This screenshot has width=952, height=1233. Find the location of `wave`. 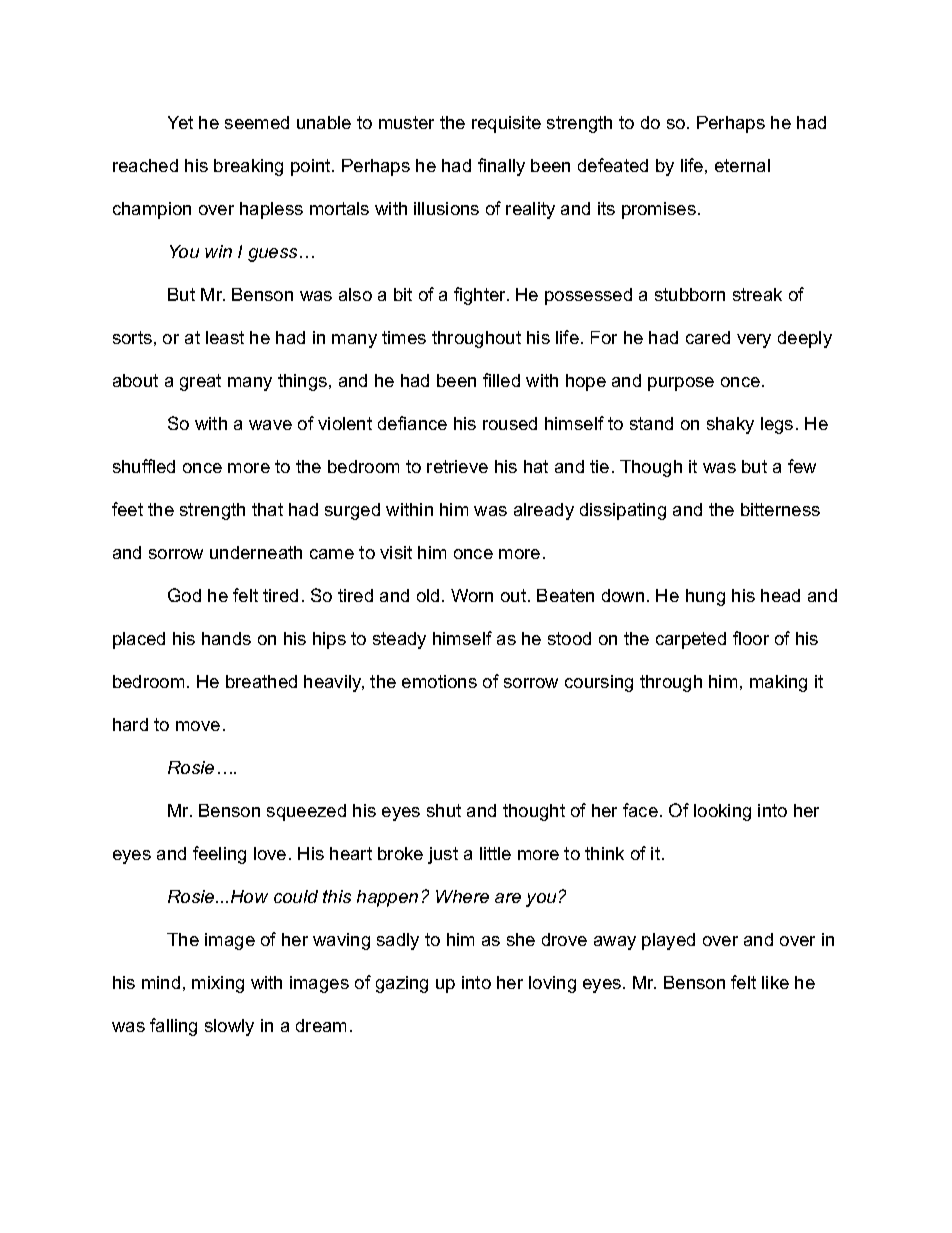

wave is located at coordinates (270, 425).
